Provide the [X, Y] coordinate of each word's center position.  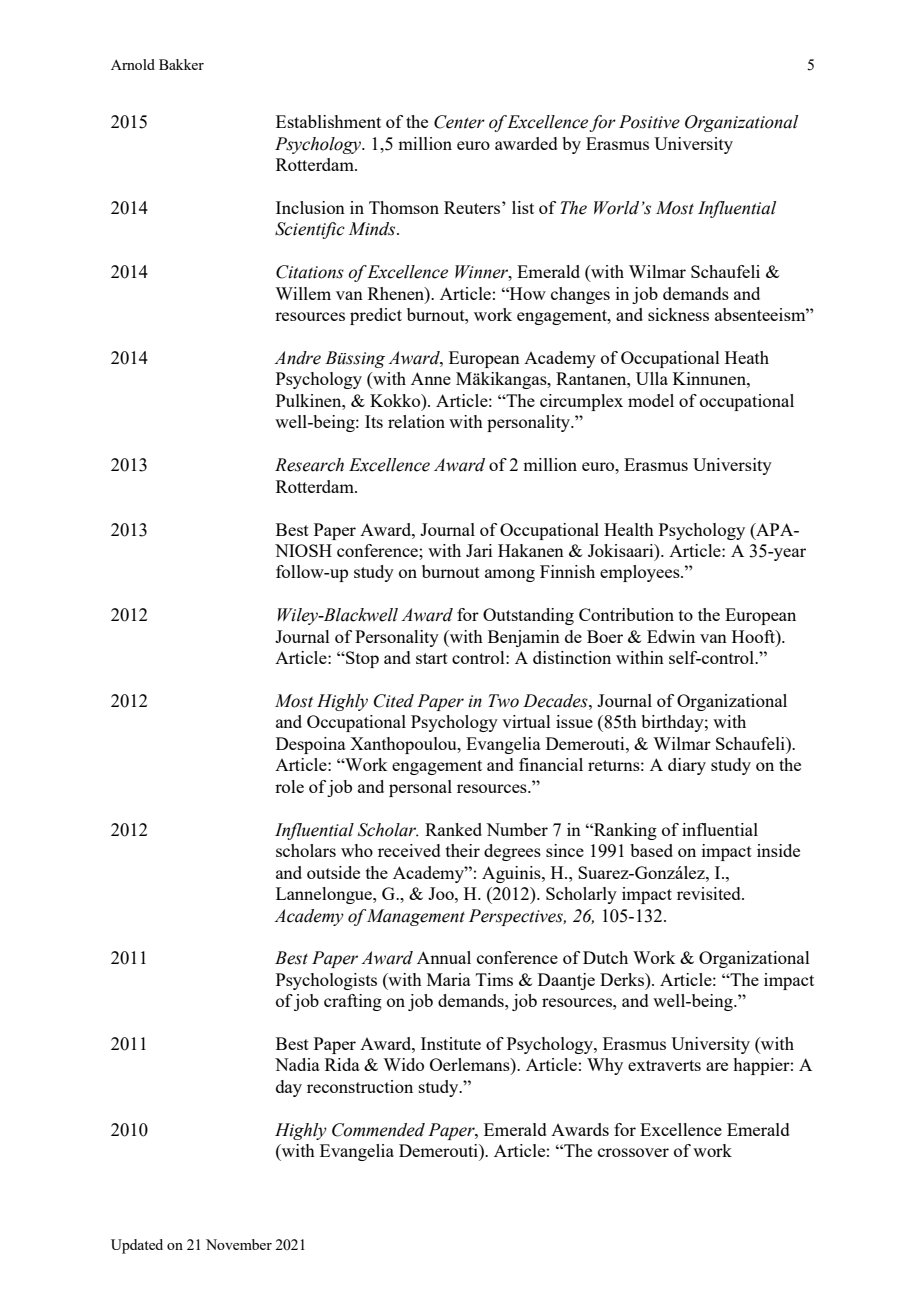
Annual [444, 957]
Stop [361, 659]
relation [416, 421]
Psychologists [326, 981]
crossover [633, 1152]
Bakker [181, 64]
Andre [297, 358]
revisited [710, 893]
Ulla [652, 378]
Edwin [671, 636]
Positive [649, 122]
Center [459, 122]
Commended [378, 1130]
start [432, 658]
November [239, 1244]
